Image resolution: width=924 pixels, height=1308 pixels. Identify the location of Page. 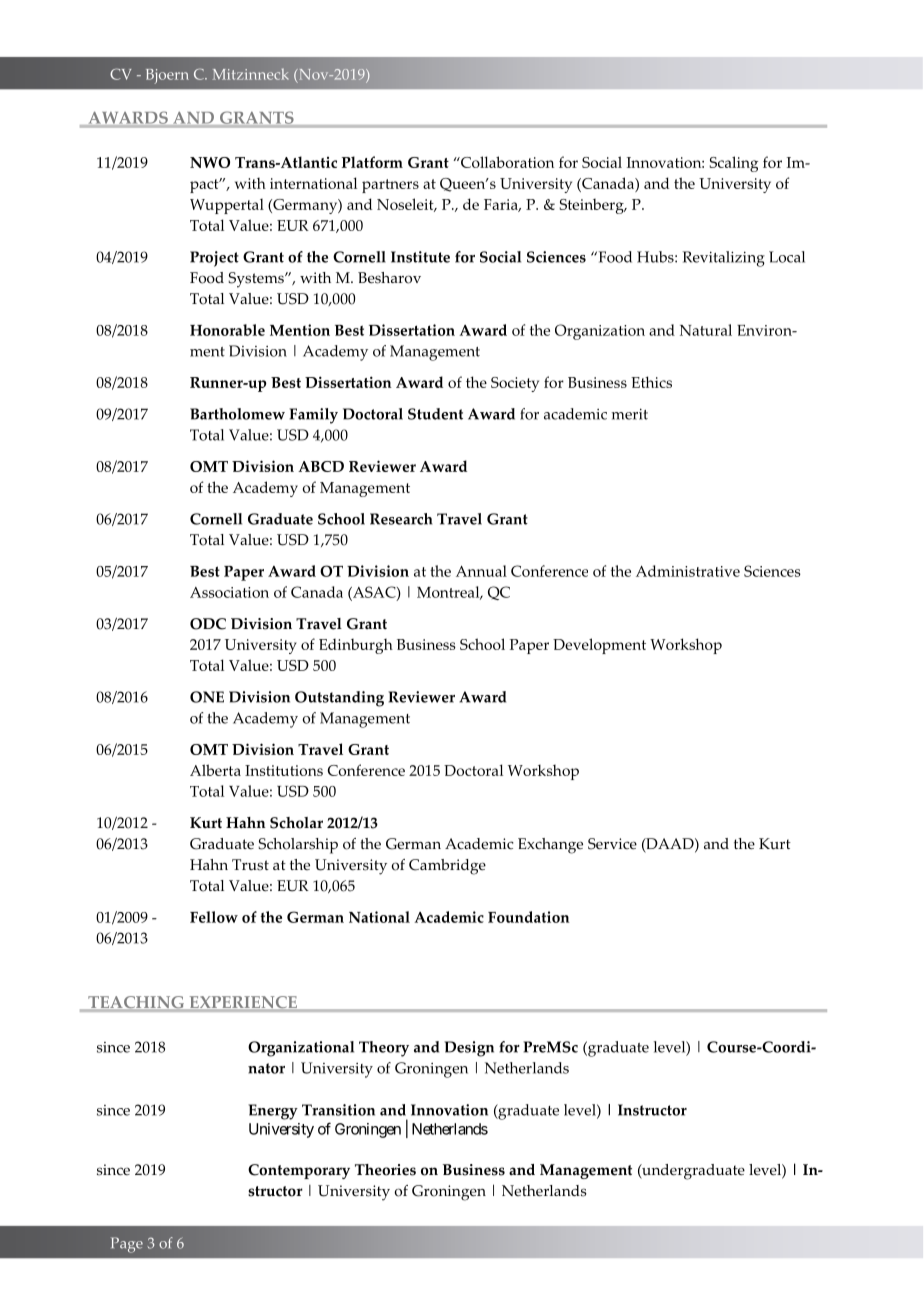
(127, 1245).
